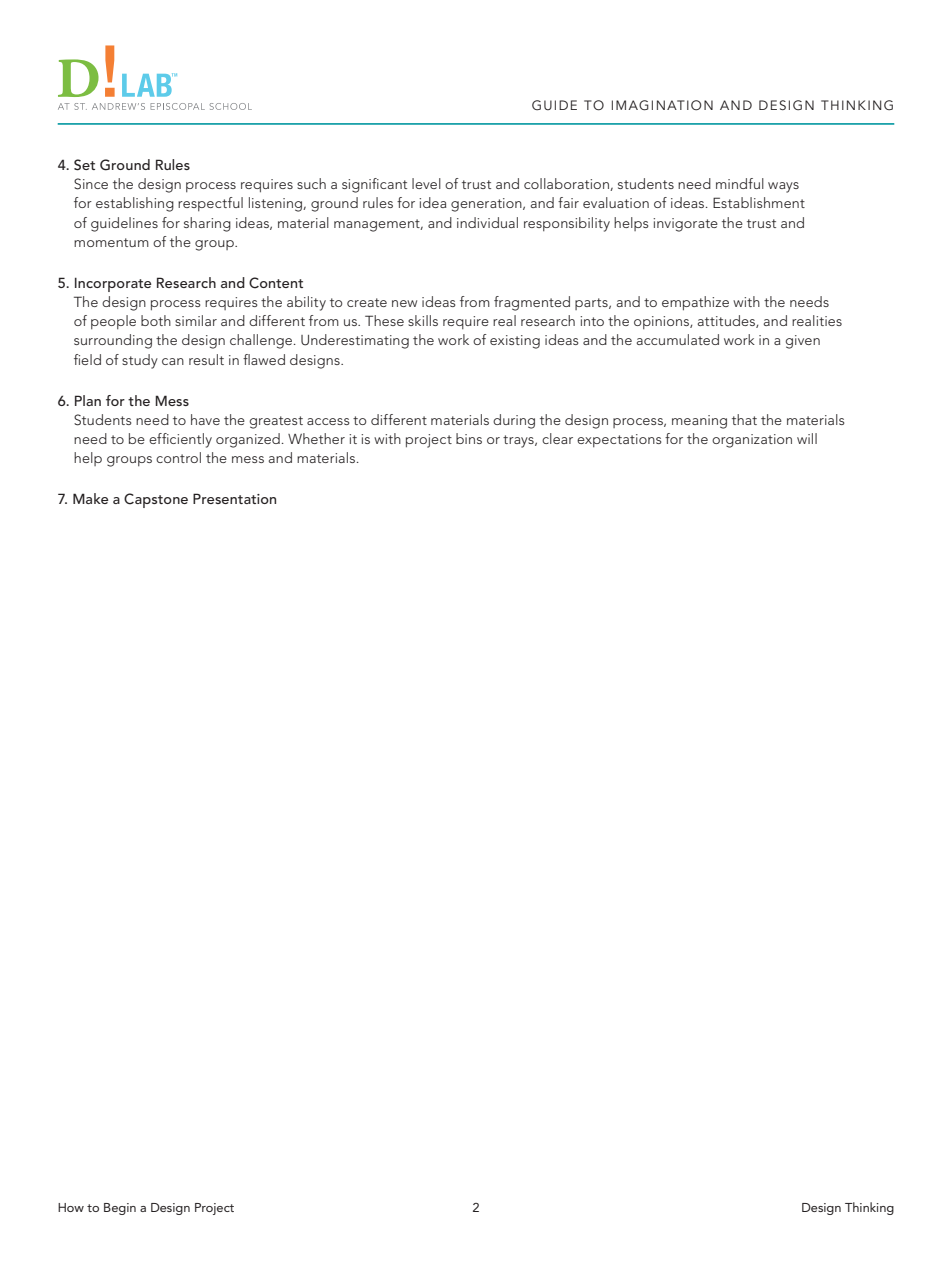 The image size is (952, 1270). I want to click on Begin, so click(120, 1209).
